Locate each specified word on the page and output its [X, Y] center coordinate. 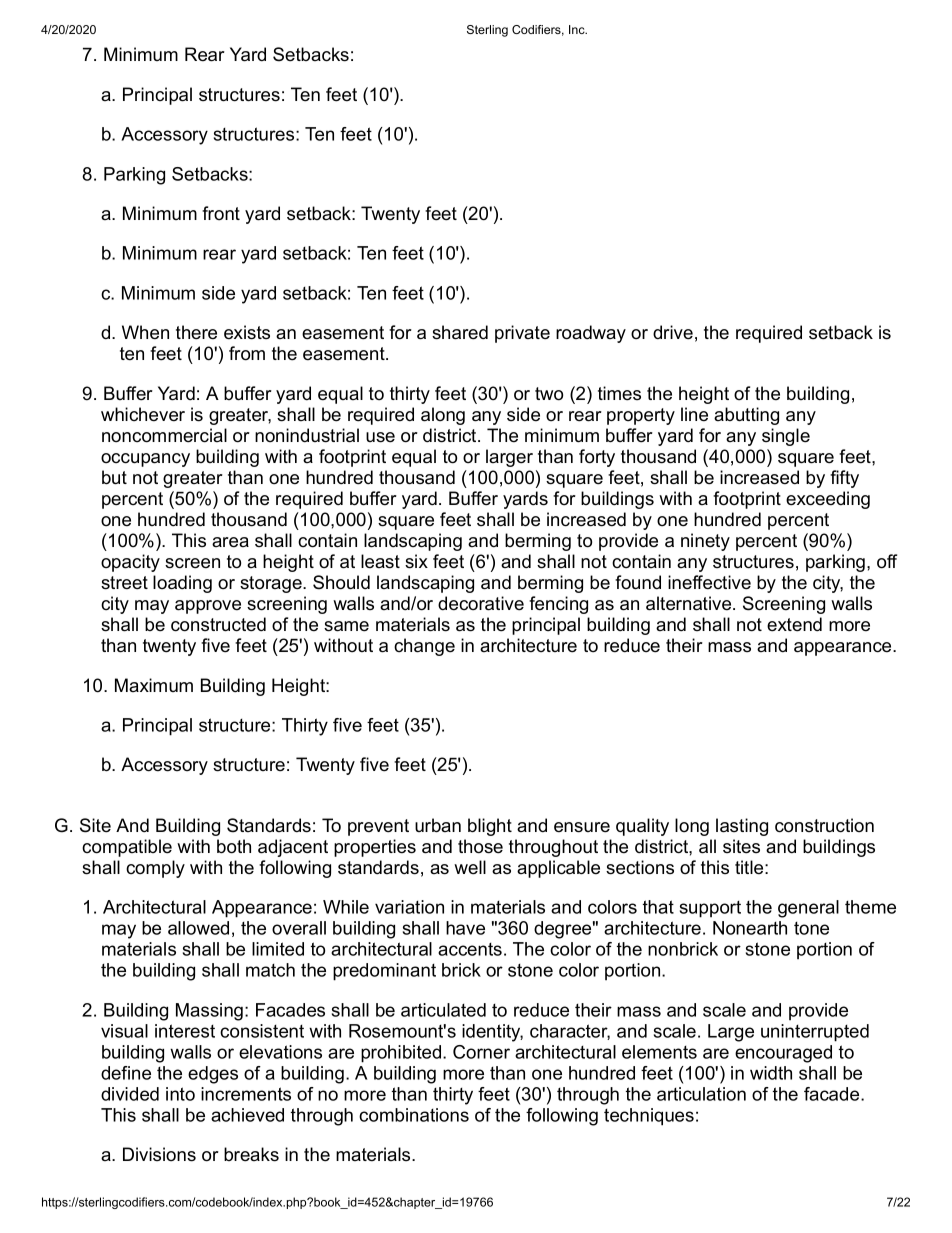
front [221, 213]
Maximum [154, 685]
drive [673, 332]
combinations [414, 1115]
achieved [247, 1115]
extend [794, 624]
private [522, 334]
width [771, 1073]
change [424, 647]
